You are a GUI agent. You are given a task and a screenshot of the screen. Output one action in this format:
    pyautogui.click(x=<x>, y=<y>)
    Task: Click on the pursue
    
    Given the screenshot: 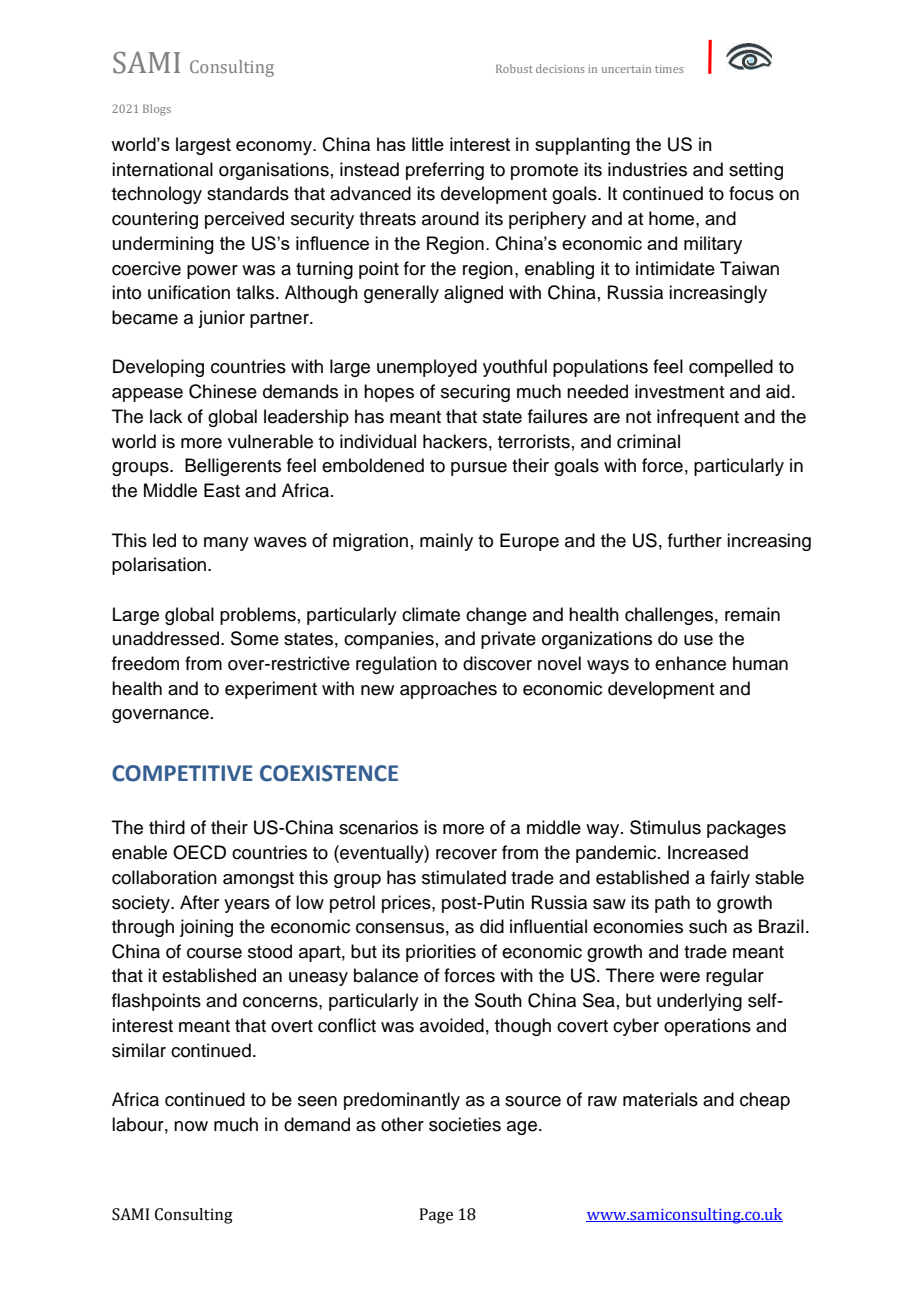 What is the action you would take?
    pyautogui.click(x=479, y=469)
